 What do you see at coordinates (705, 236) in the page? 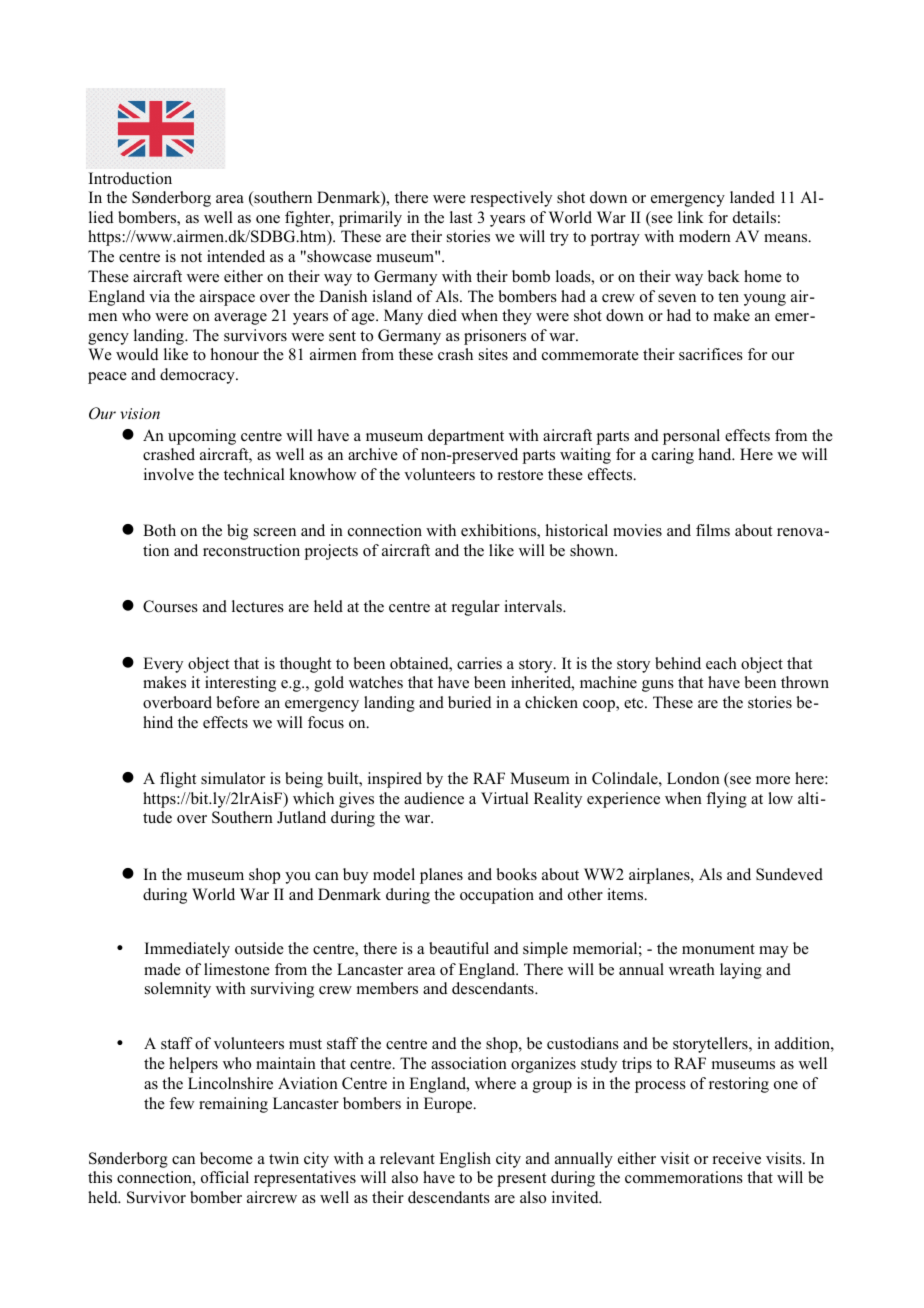
I see `modern` at bounding box center [705, 236].
